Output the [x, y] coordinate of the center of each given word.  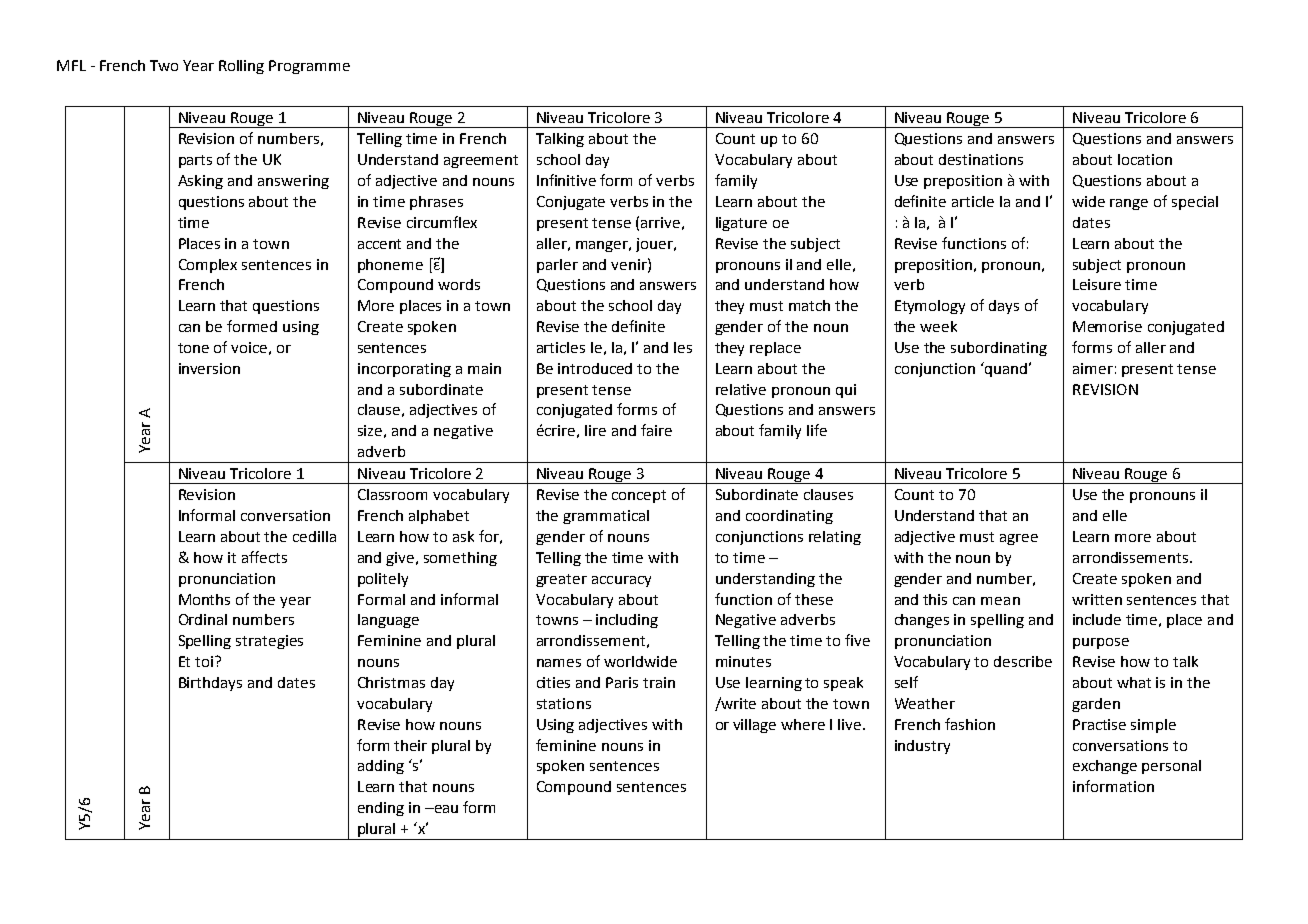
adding [381, 767]
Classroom [392, 494]
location [1145, 159]
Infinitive [566, 180]
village [754, 726]
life [817, 430]
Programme [309, 67]
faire [656, 430]
